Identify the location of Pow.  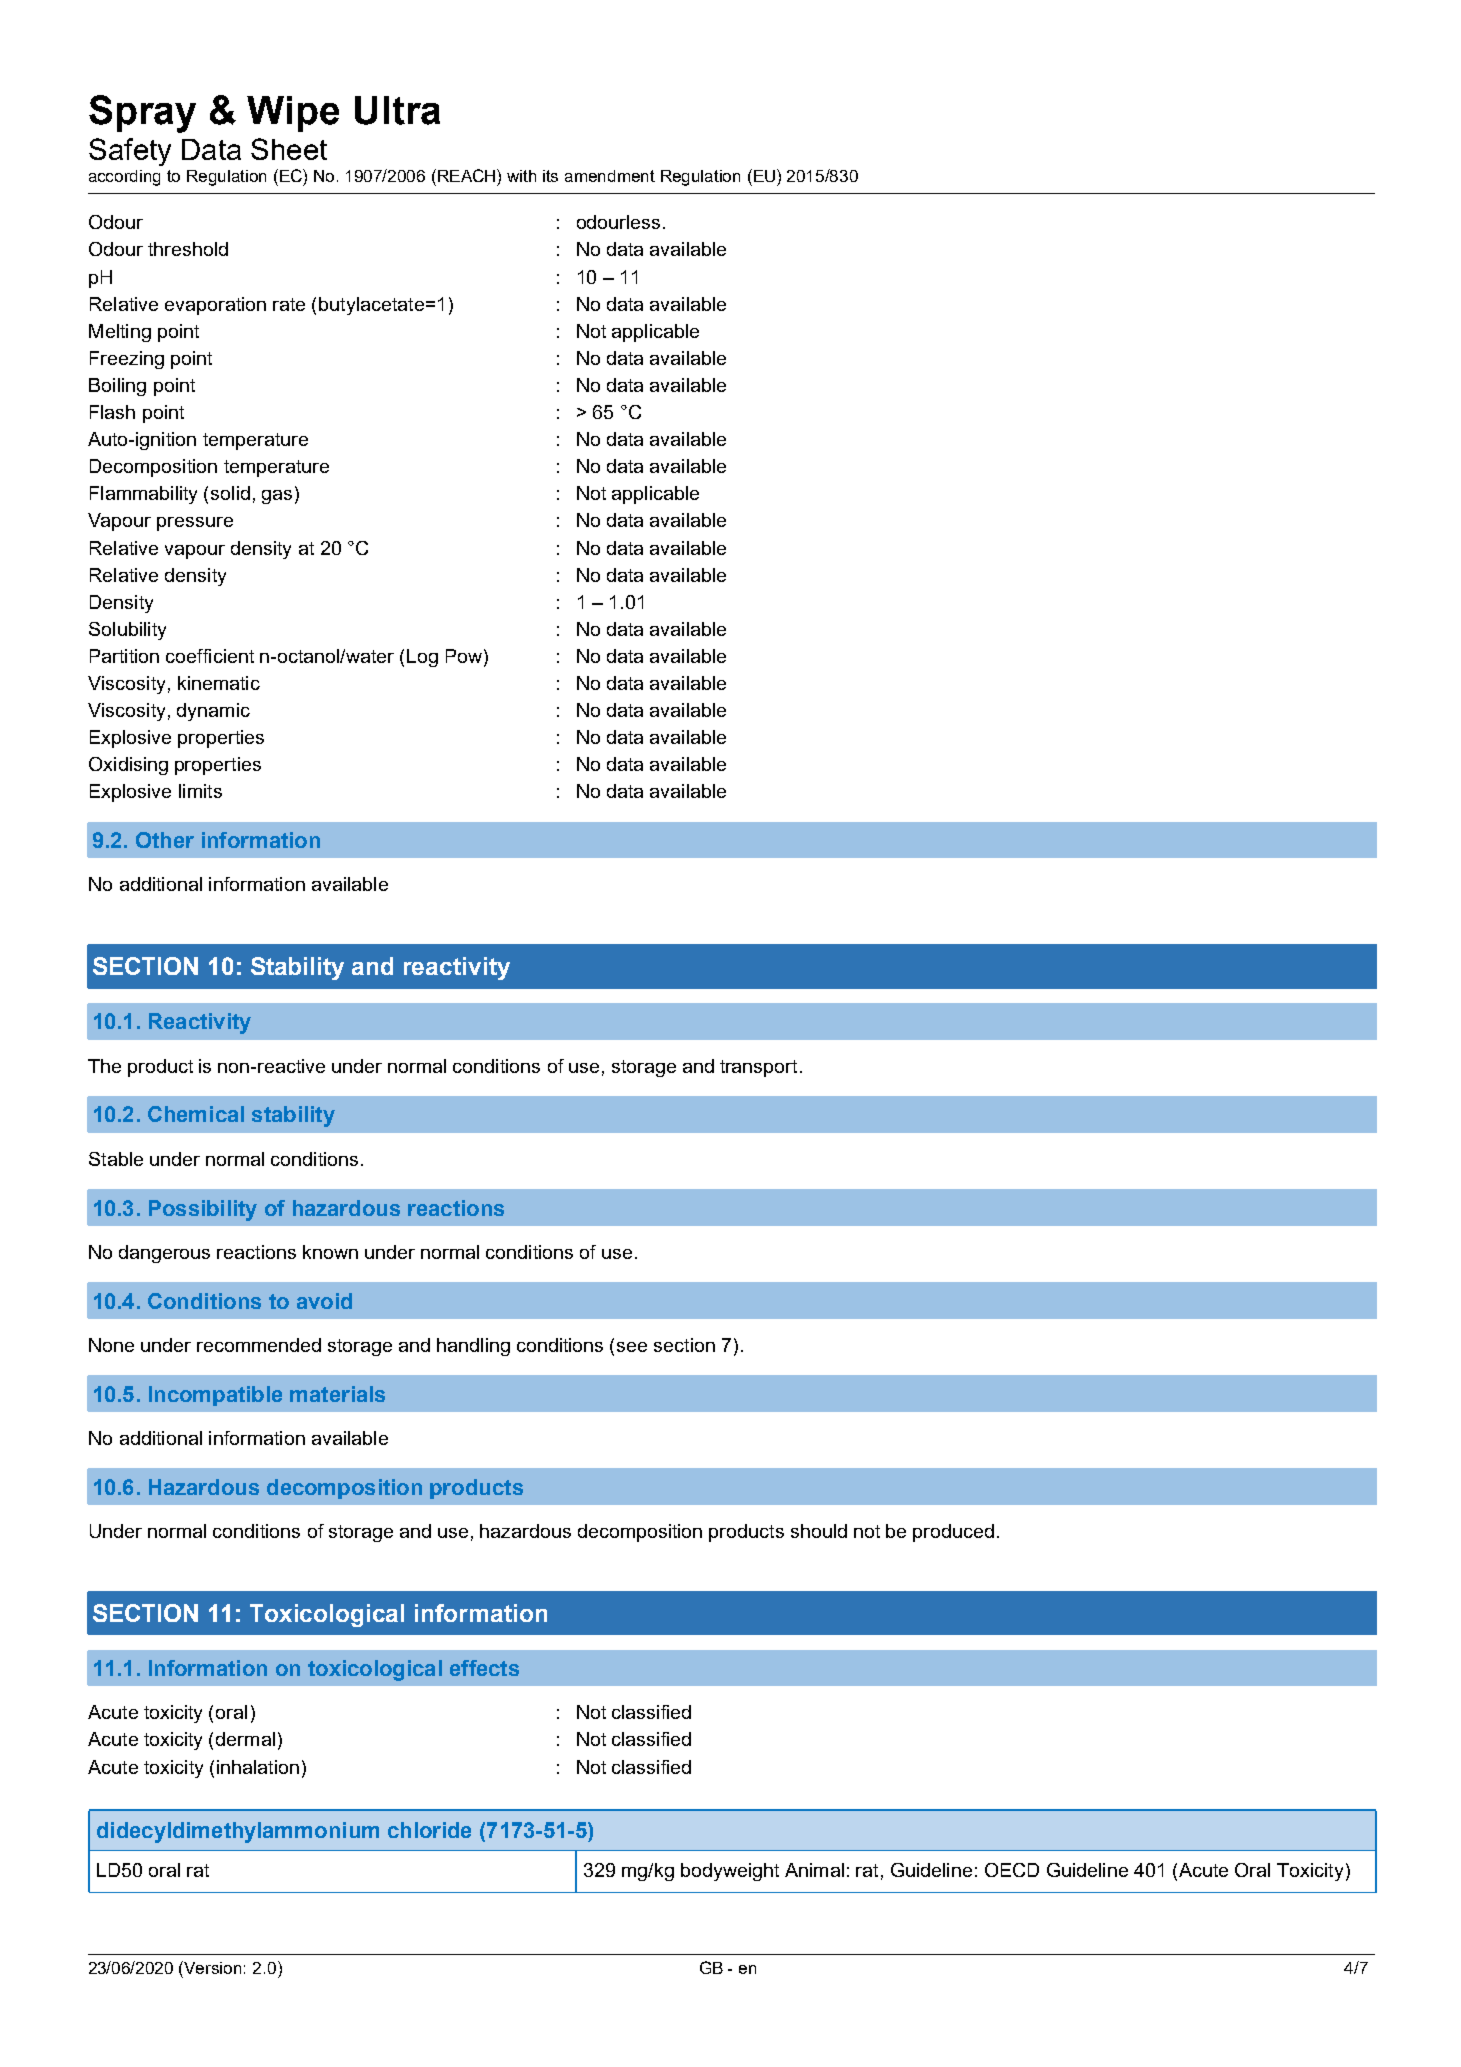
(465, 657).
